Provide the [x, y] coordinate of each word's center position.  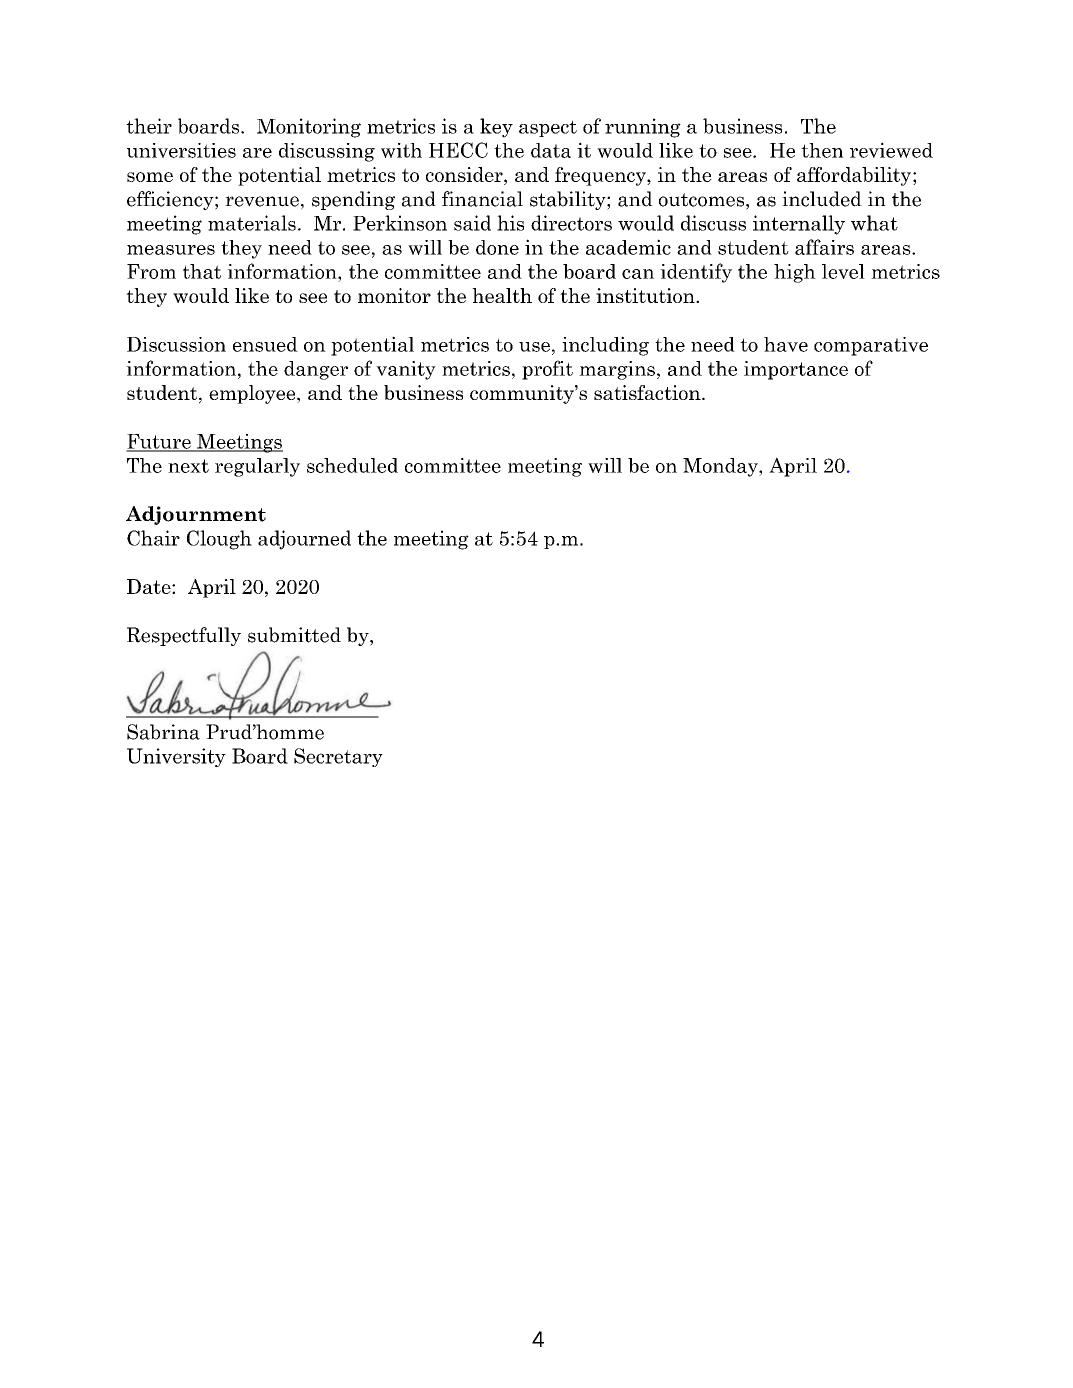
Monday [721, 467]
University [176, 757]
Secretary [338, 757]
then [822, 150]
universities [181, 150]
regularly [257, 467]
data [551, 150]
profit [547, 370]
